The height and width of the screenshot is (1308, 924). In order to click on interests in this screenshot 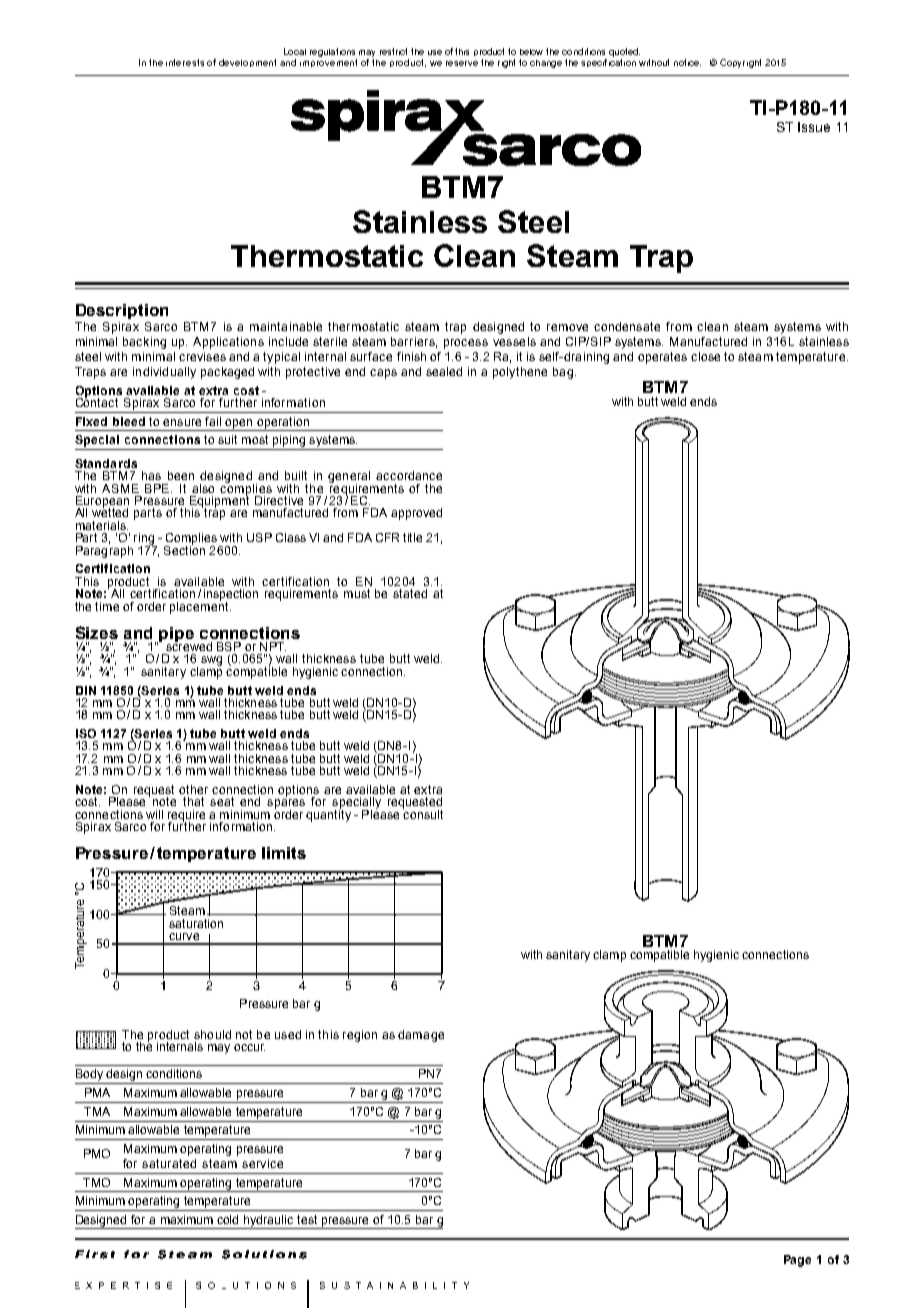, I will do `click(185, 62)`.
